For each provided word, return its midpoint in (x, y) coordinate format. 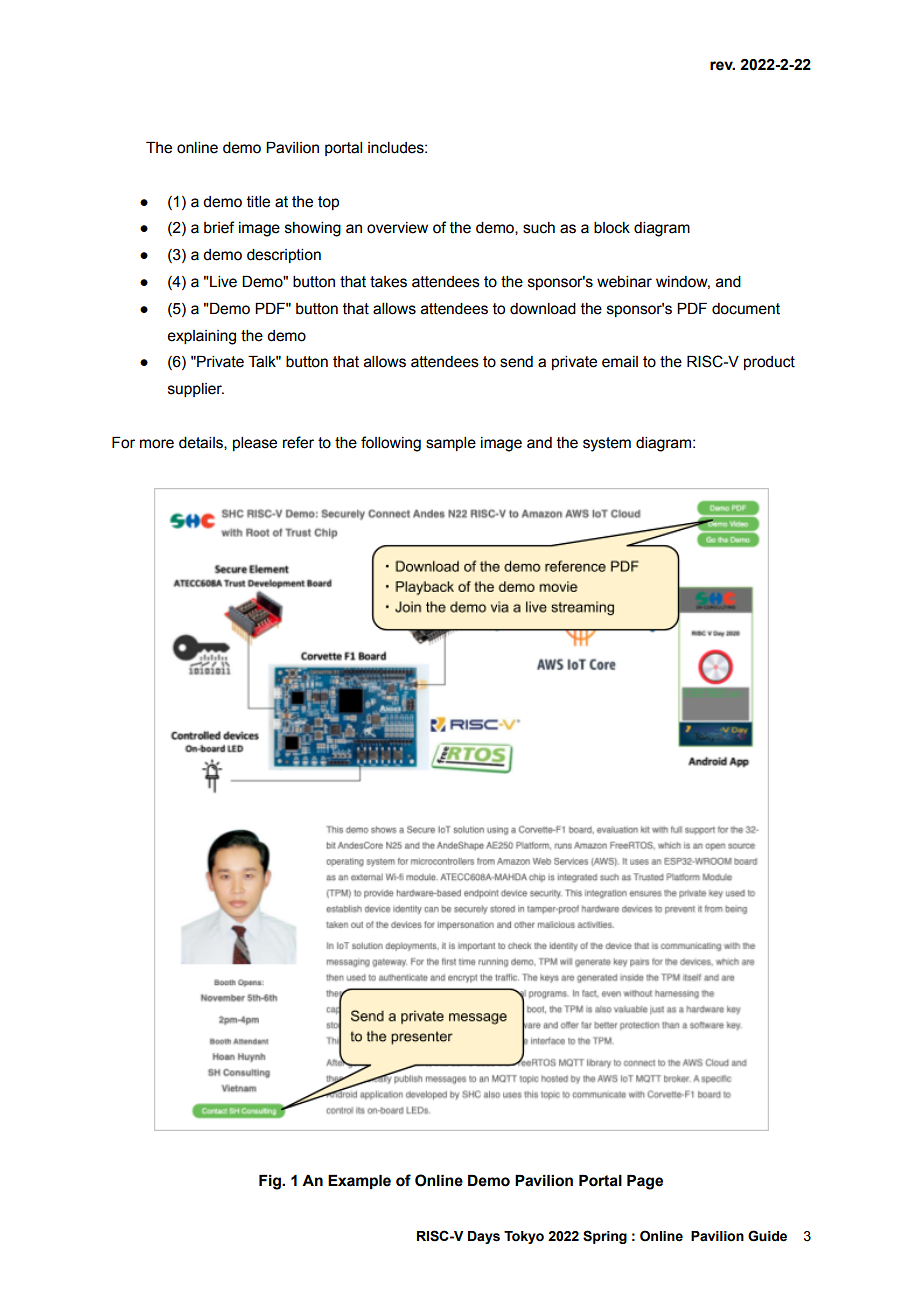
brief (219, 227)
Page (645, 1182)
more (157, 444)
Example (359, 1182)
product (769, 363)
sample (451, 444)
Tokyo (524, 1237)
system (607, 444)
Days (484, 1237)
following (391, 444)
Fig (271, 1182)
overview (397, 228)
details (202, 443)
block (612, 228)
